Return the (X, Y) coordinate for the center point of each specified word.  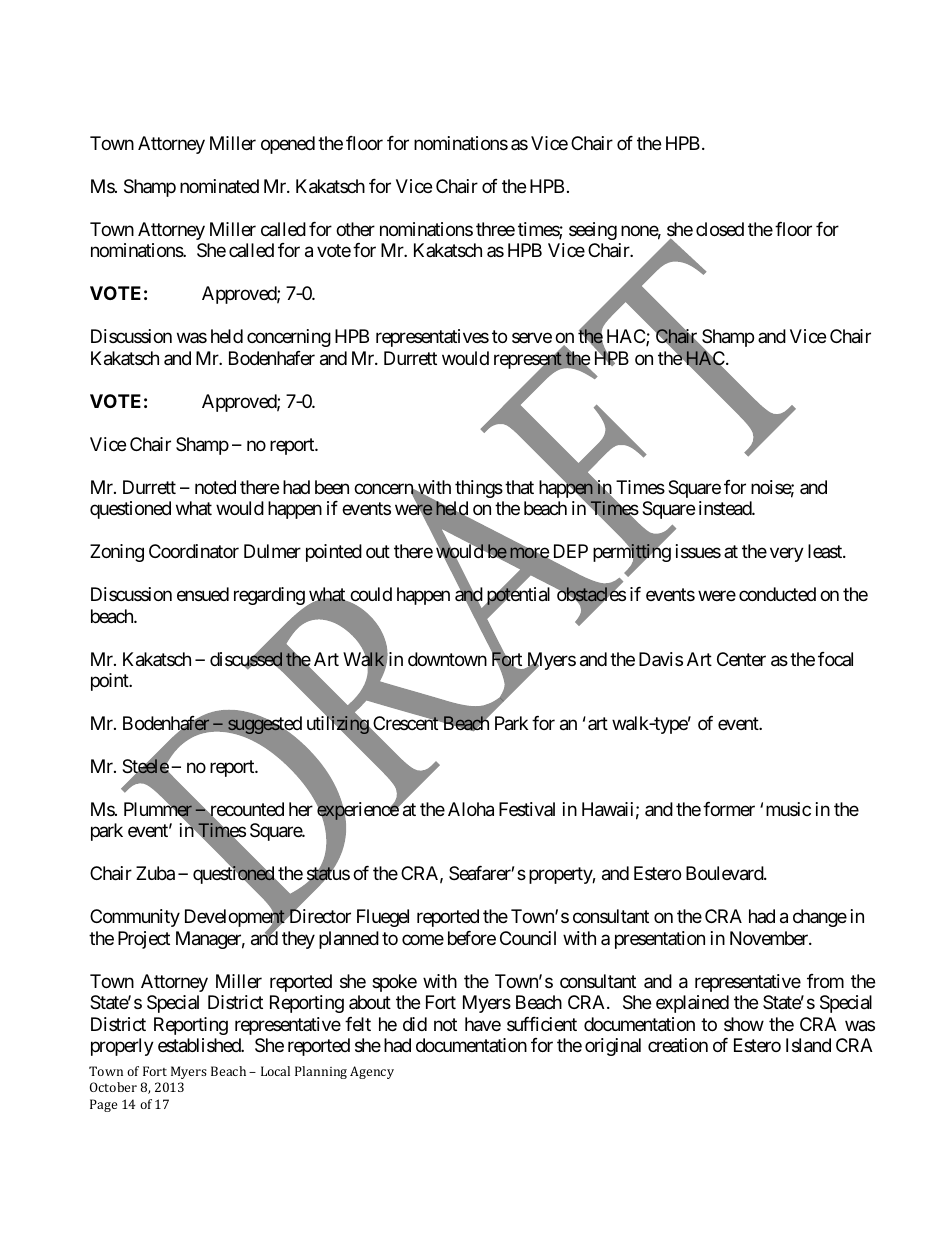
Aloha (471, 809)
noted (215, 487)
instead (726, 508)
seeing (593, 231)
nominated (219, 186)
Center (741, 659)
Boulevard (725, 873)
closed (720, 229)
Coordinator (194, 551)
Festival (527, 809)
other (355, 229)
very (787, 555)
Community (135, 918)
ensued (203, 594)
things (479, 489)
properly (122, 1047)
